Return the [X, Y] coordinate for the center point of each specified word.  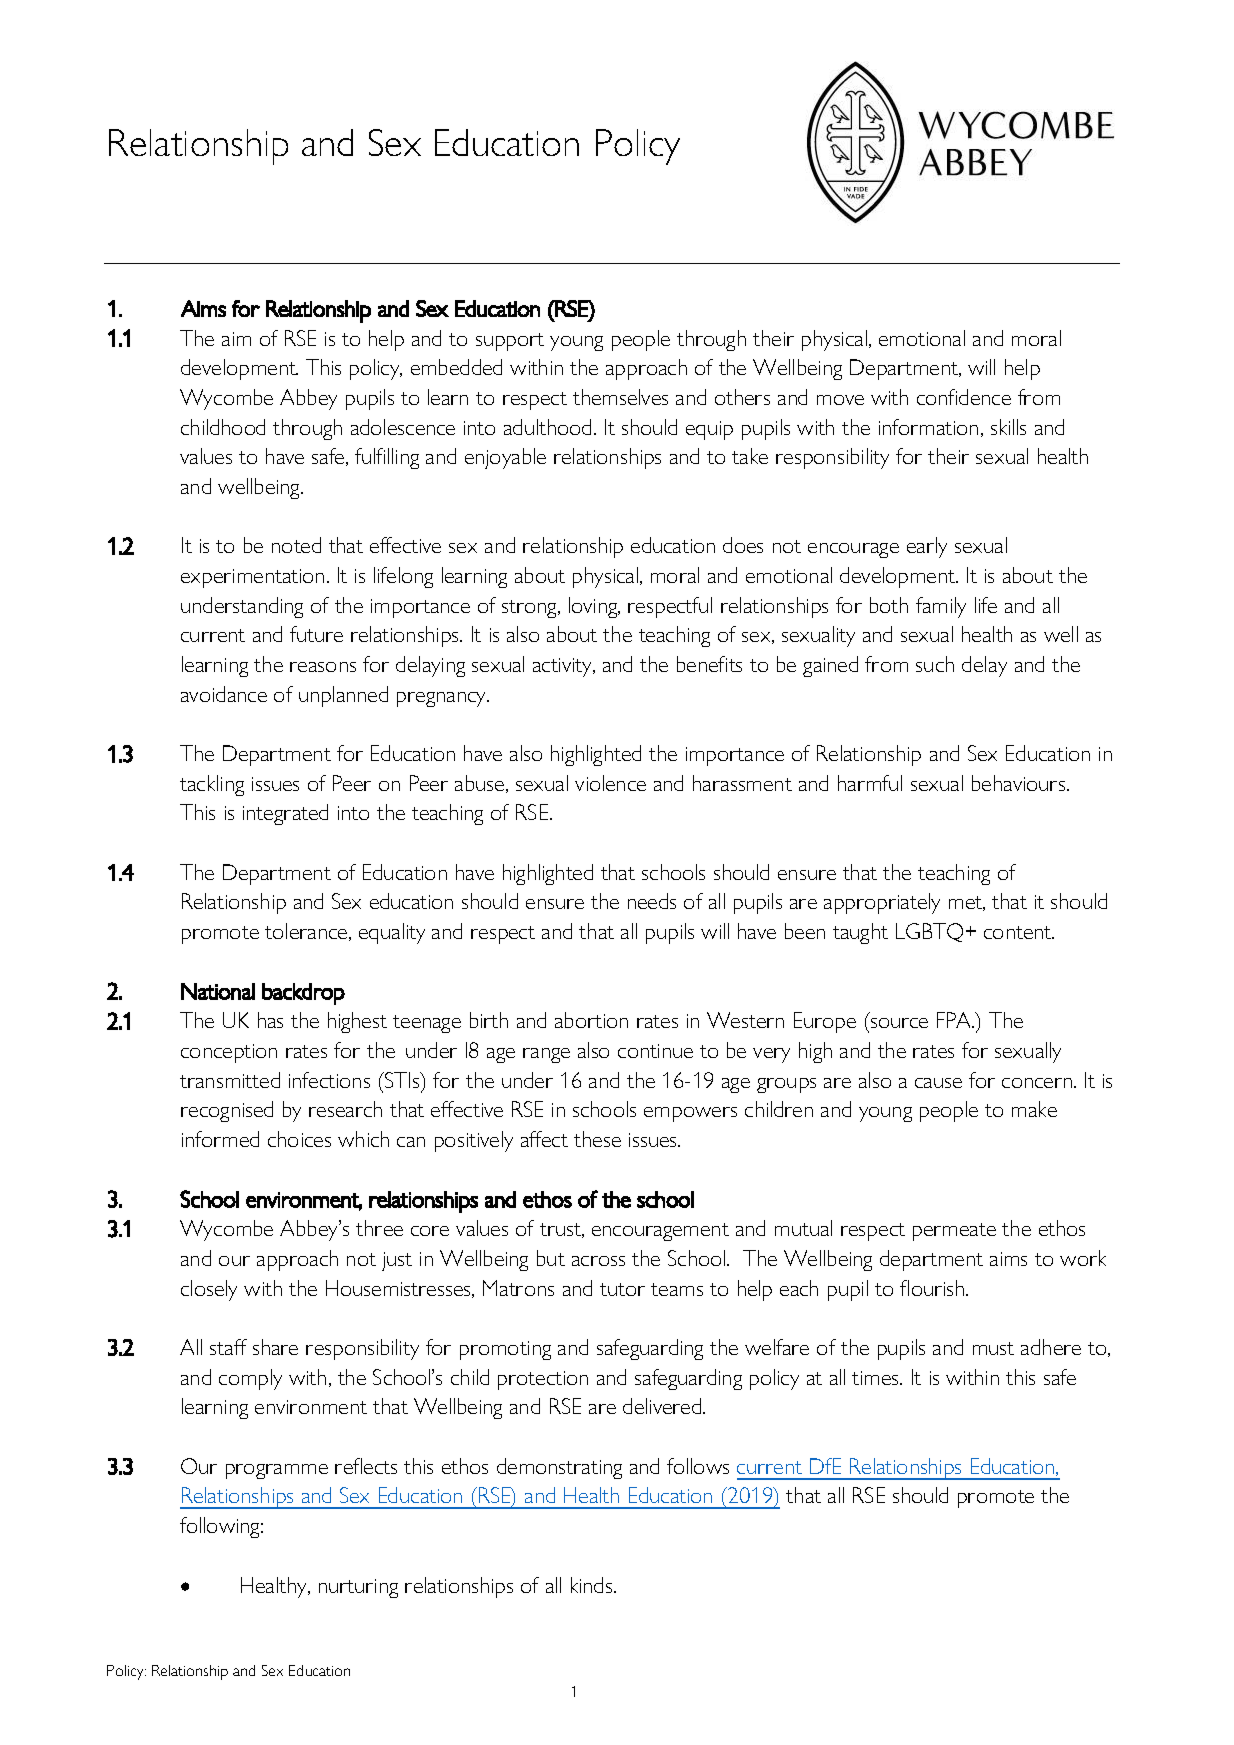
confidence [964, 397]
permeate [954, 1232]
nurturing [358, 1588]
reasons [323, 667]
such [935, 664]
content [1019, 932]
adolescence [403, 427]
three [379, 1228]
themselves [620, 397]
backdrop [303, 994]
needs [652, 901]
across [598, 1261]
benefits [709, 664]
